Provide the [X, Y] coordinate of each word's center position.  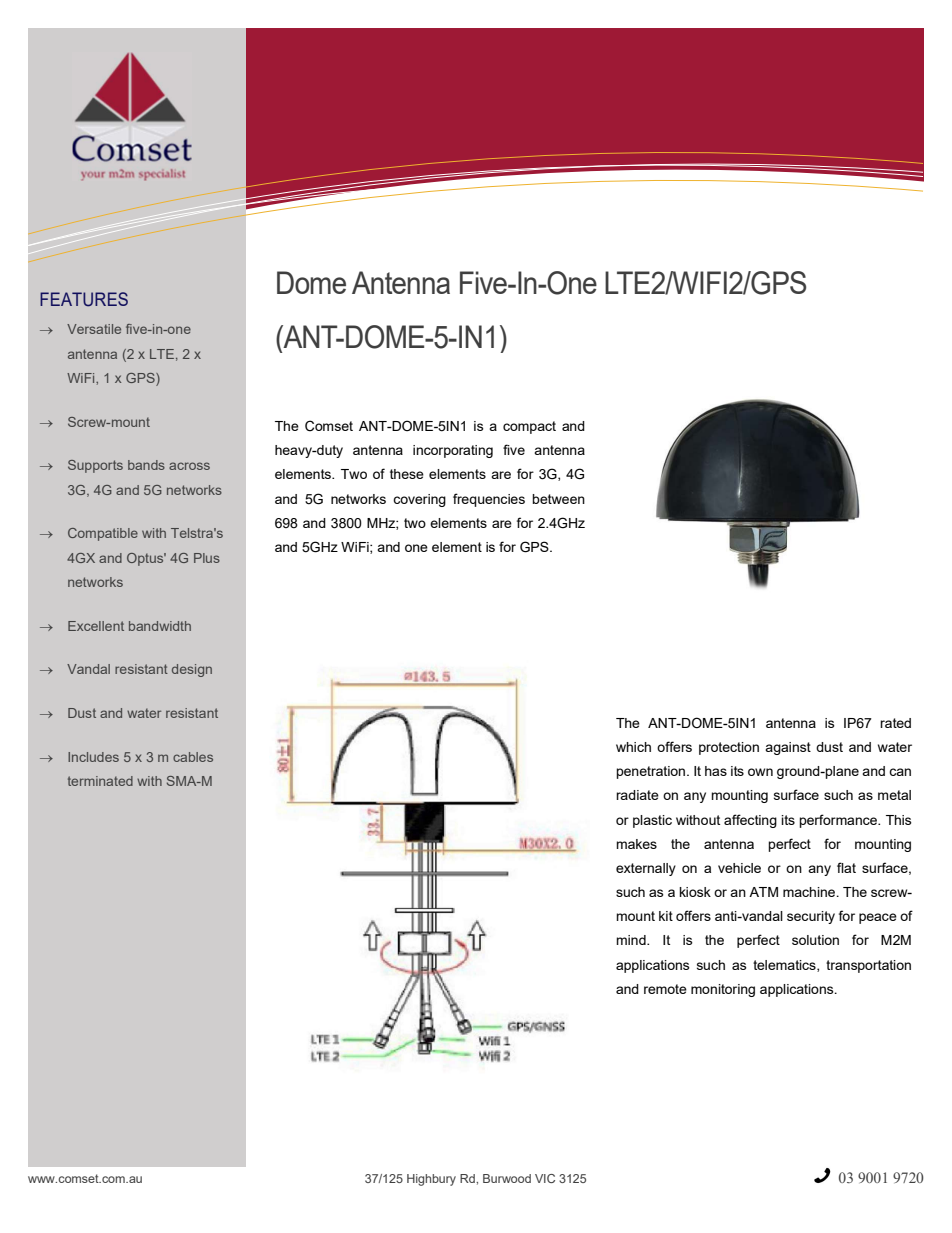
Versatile [94, 329]
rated [895, 723]
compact [529, 427]
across [189, 466]
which [633, 747]
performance [839, 821]
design [192, 670]
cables [193, 757]
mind [632, 940]
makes [636, 844]
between [558, 499]
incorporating [453, 451]
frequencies [489, 500]
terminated [100, 781]
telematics [785, 966]
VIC [545, 1178]
